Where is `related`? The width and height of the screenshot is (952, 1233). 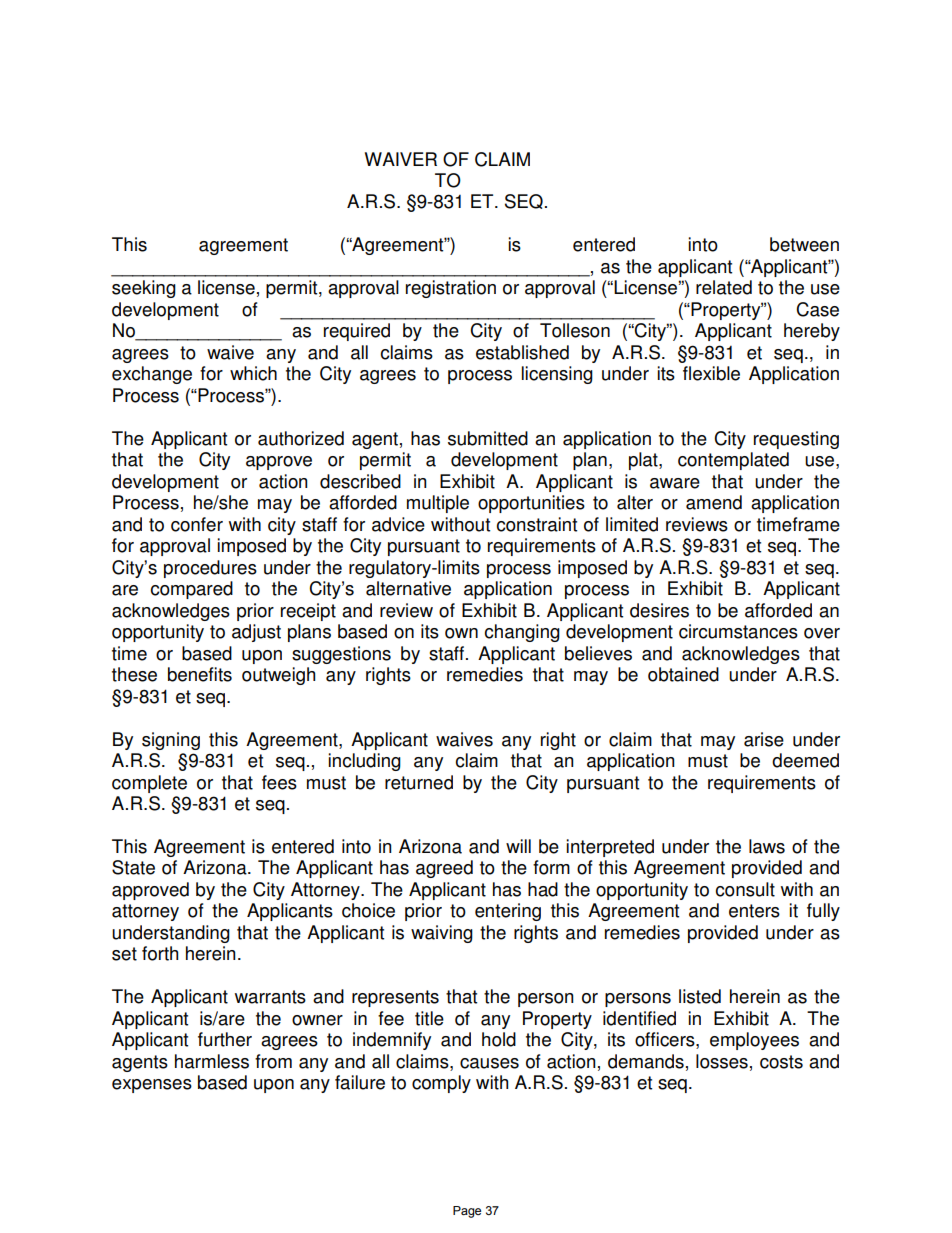
related is located at coordinates (724, 287).
